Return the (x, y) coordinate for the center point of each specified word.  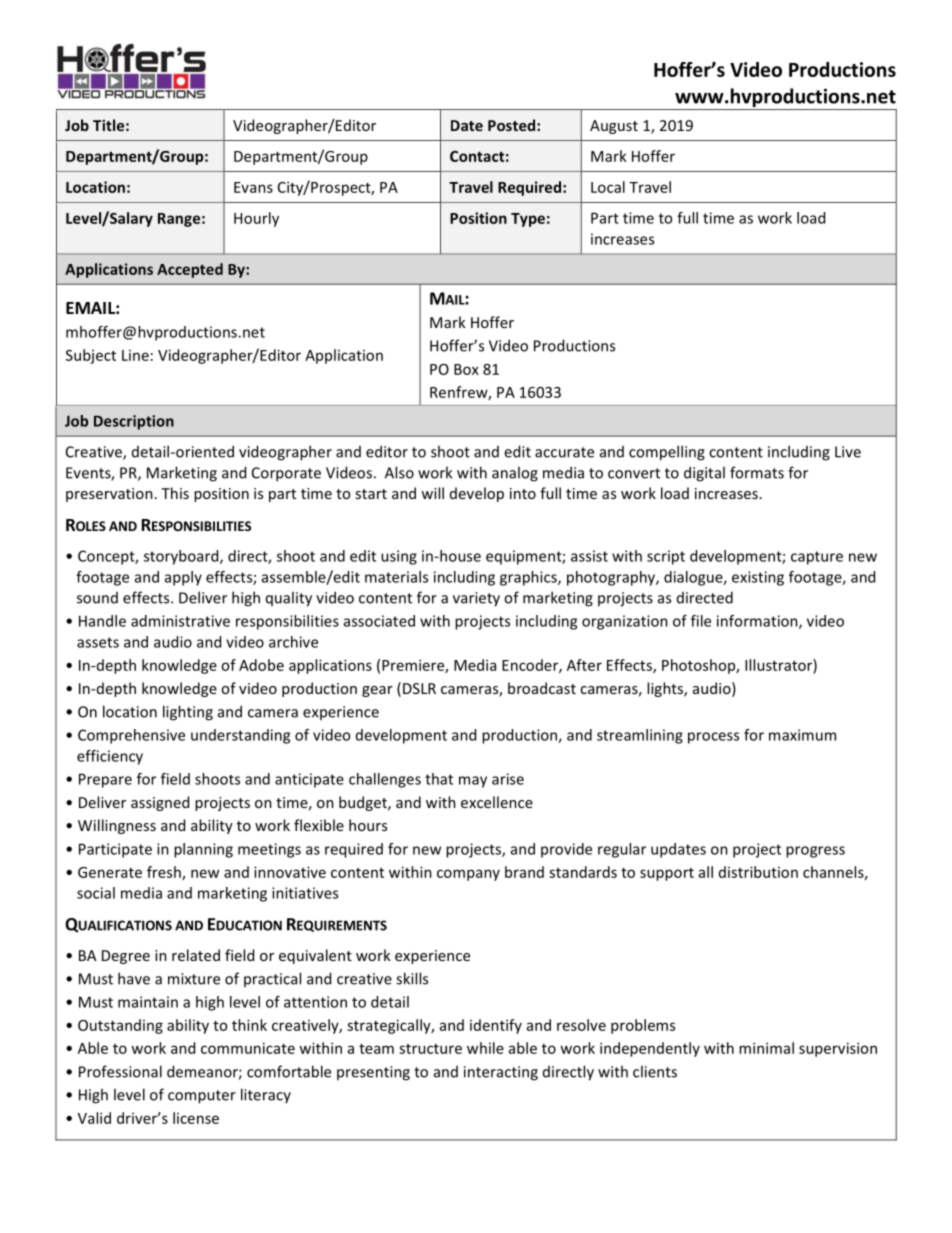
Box (466, 369)
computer (202, 1097)
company (468, 875)
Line (135, 355)
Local (608, 187)
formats (757, 472)
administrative (180, 621)
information (758, 622)
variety (476, 599)
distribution (758, 872)
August (614, 127)
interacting (501, 1073)
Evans (253, 187)
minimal (766, 1048)
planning (203, 850)
